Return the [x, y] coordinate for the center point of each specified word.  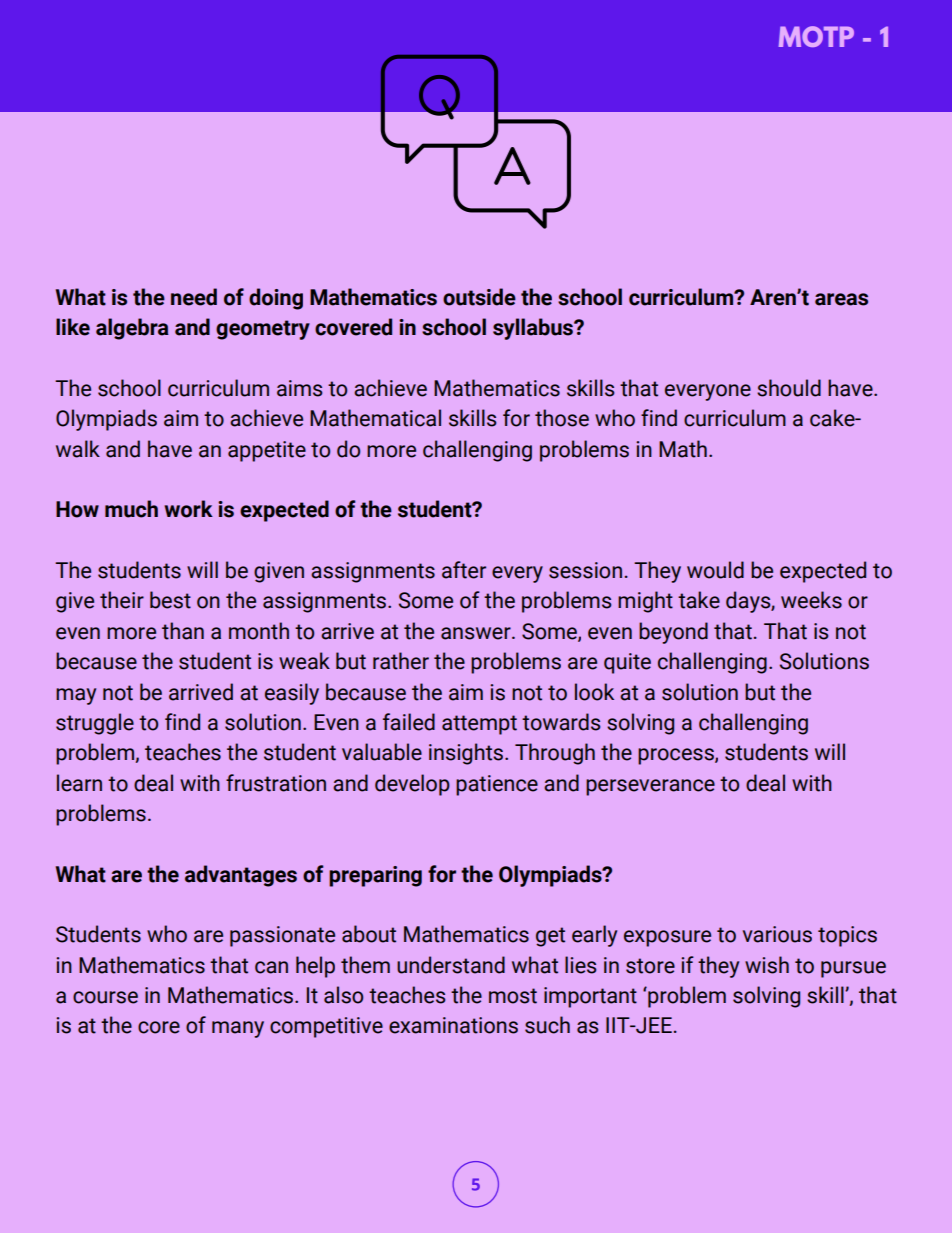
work [188, 509]
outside [479, 297]
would [715, 570]
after [464, 570]
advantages [241, 876]
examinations [453, 1025]
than [183, 631]
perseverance [650, 787]
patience [497, 785]
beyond [673, 633]
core [159, 1027]
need [194, 297]
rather [401, 661]
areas [841, 299]
